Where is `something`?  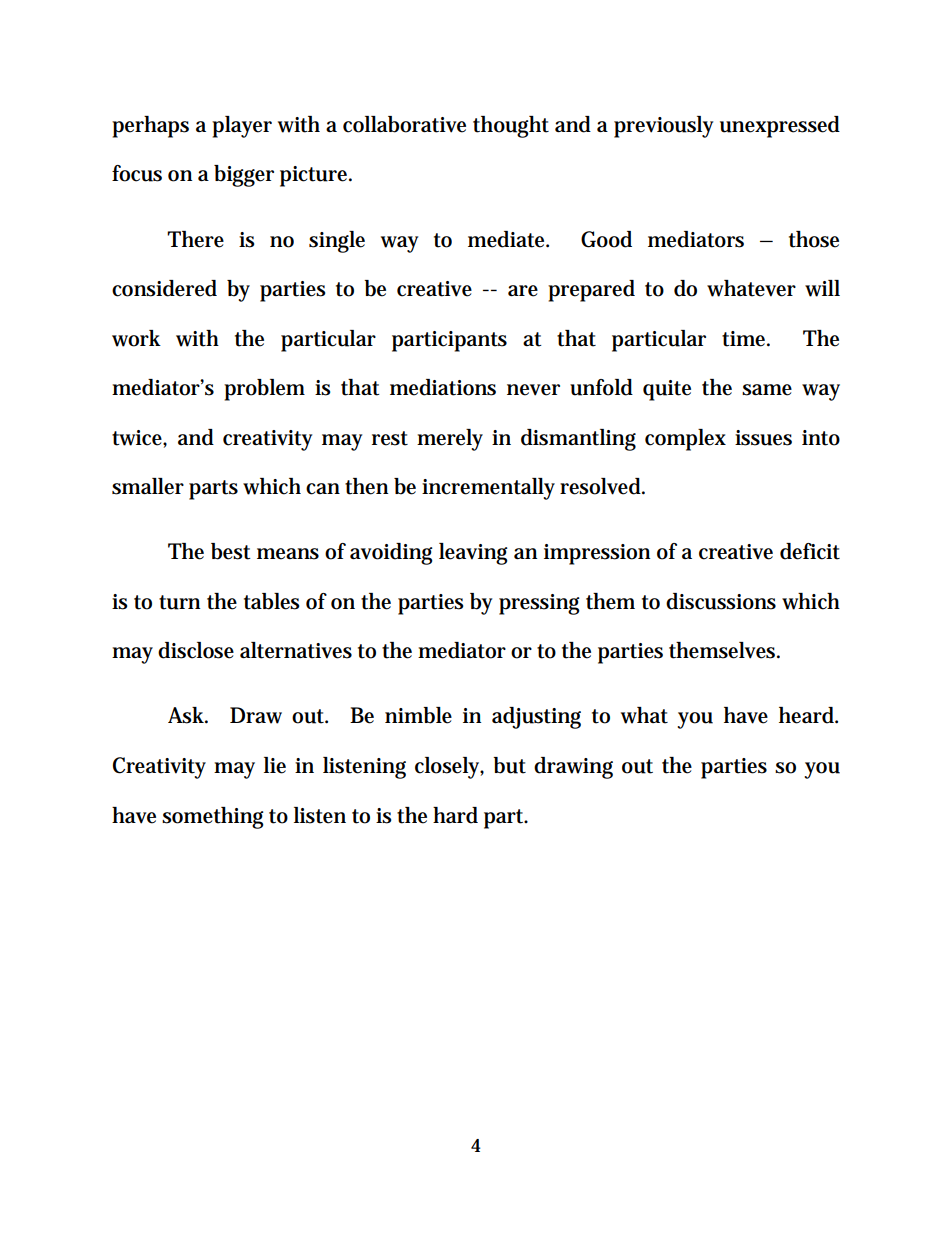
something is located at coordinates (213, 818).
